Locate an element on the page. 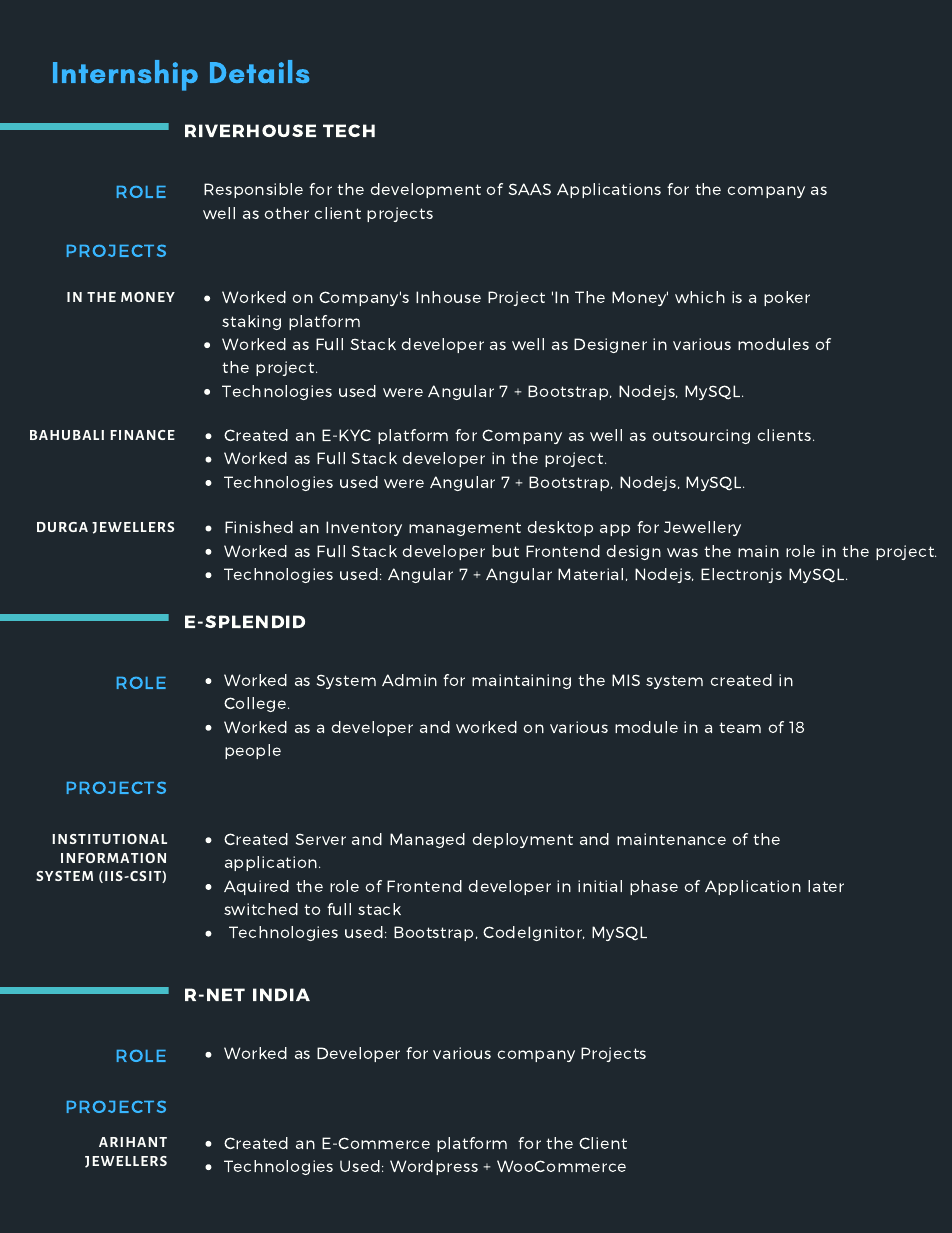  Wordpress is located at coordinates (434, 1167).
